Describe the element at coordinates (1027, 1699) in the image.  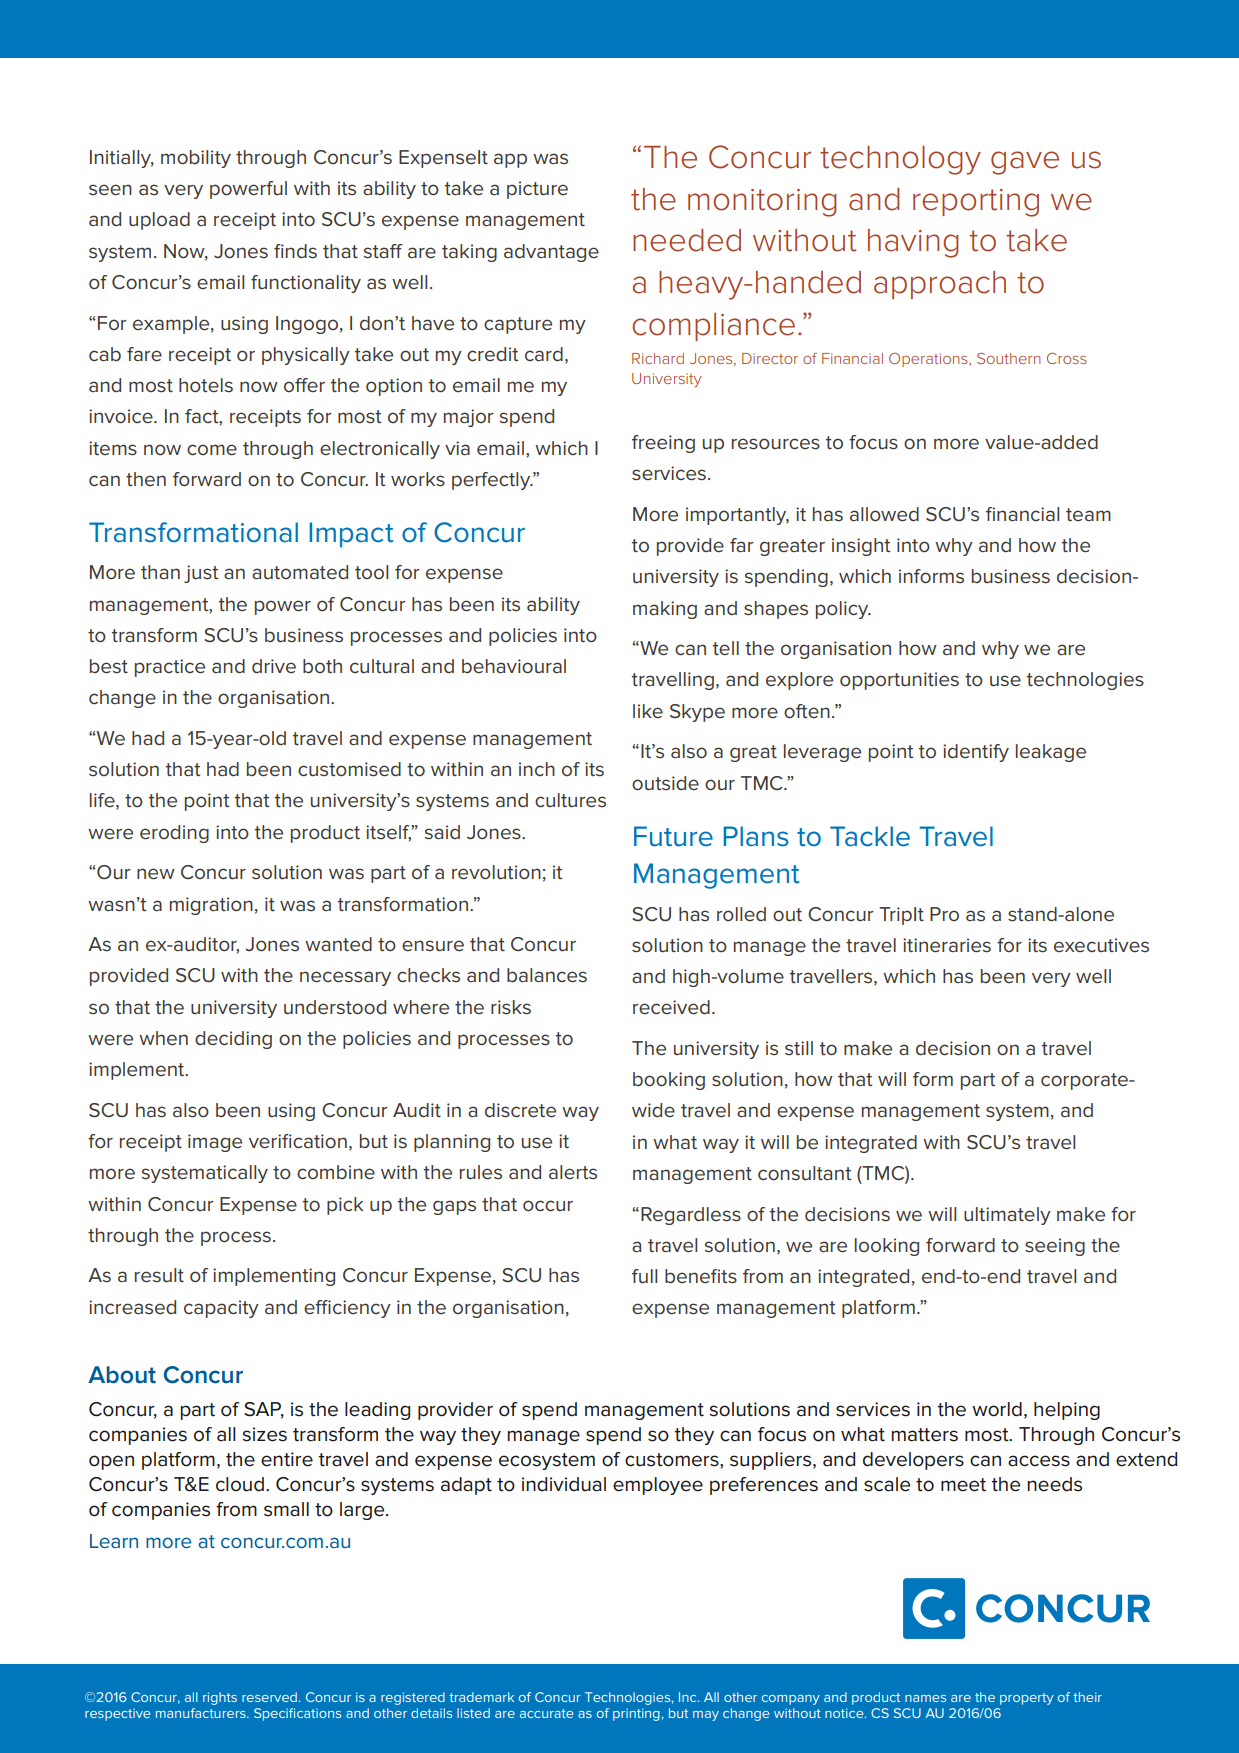
I see `property` at that location.
